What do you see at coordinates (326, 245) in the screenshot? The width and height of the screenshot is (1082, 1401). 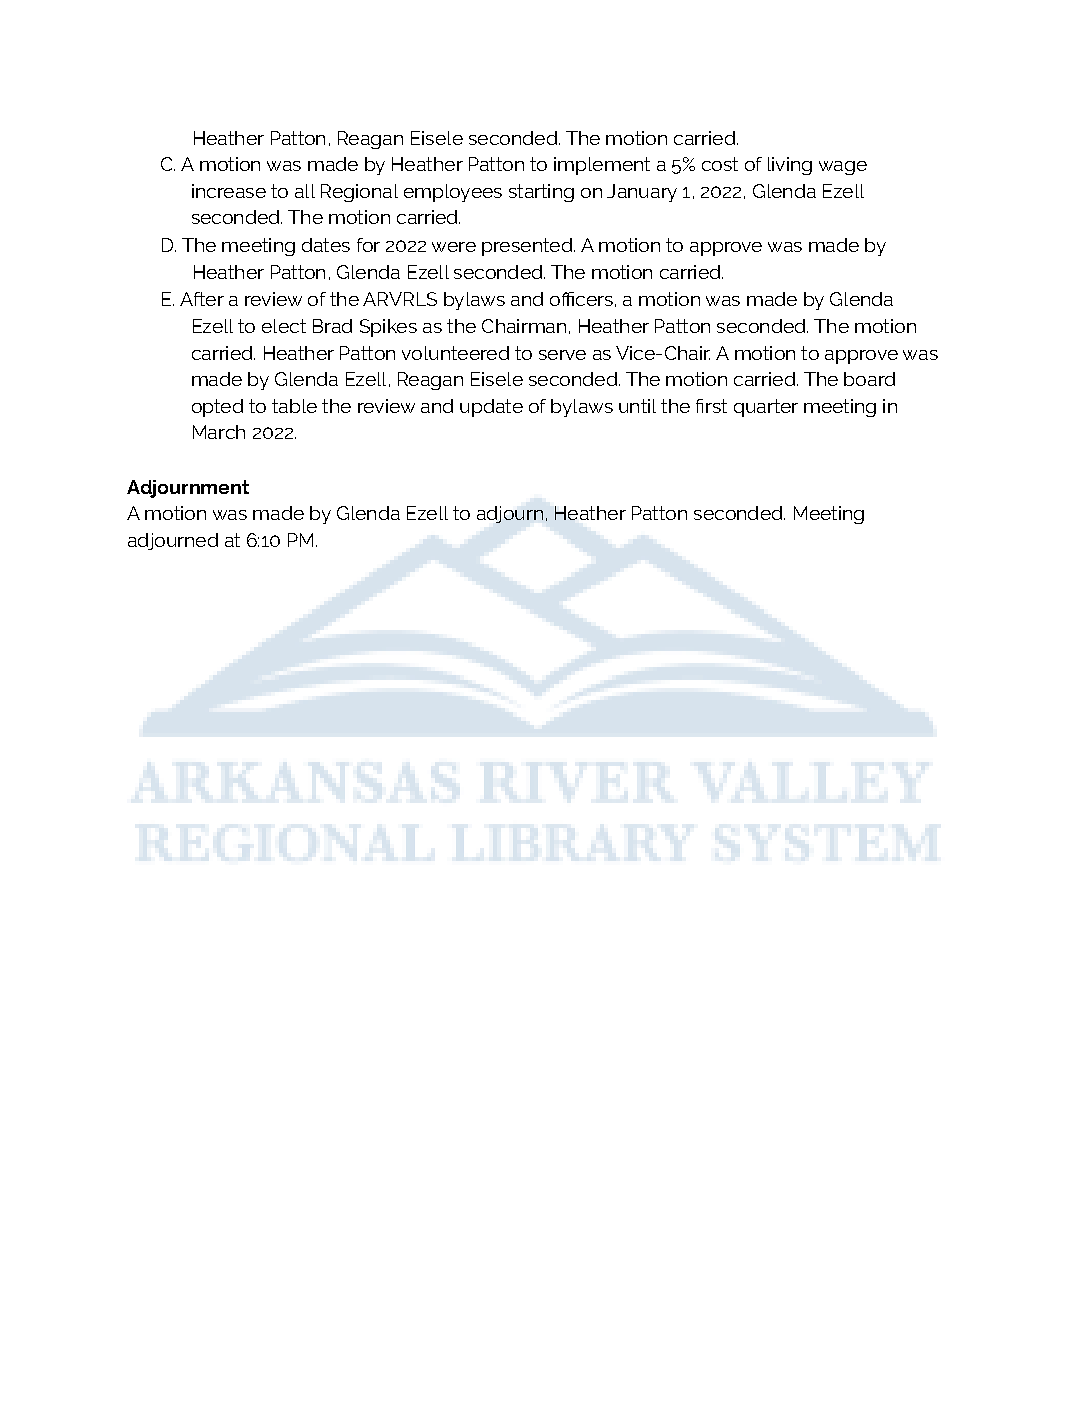 I see `dates` at bounding box center [326, 245].
